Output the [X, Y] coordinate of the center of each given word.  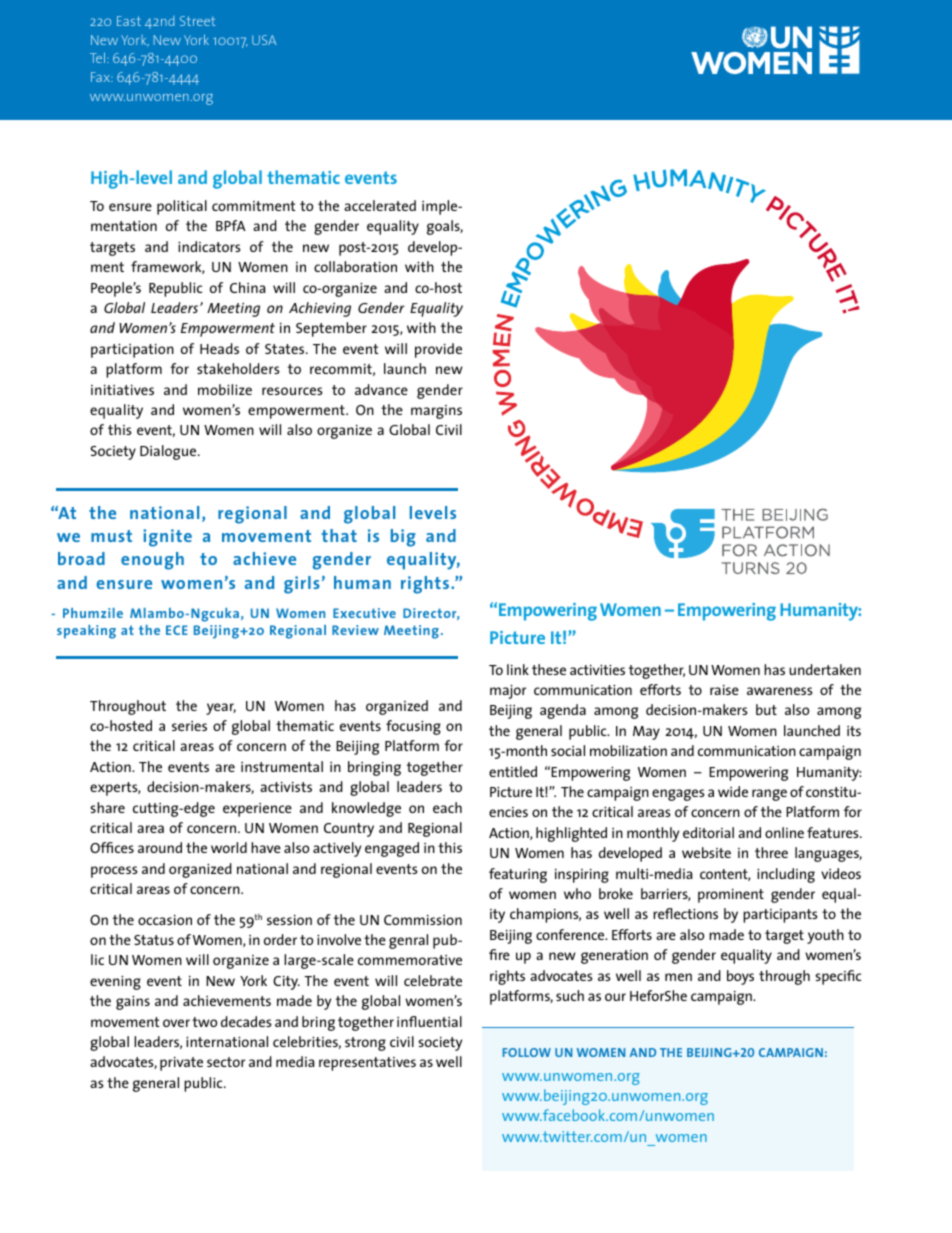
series [189, 726]
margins [436, 412]
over [176, 1023]
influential [429, 1021]
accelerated [380, 205]
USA [264, 40]
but [766, 709]
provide [438, 350]
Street [198, 21]
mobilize [225, 389]
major [508, 691]
